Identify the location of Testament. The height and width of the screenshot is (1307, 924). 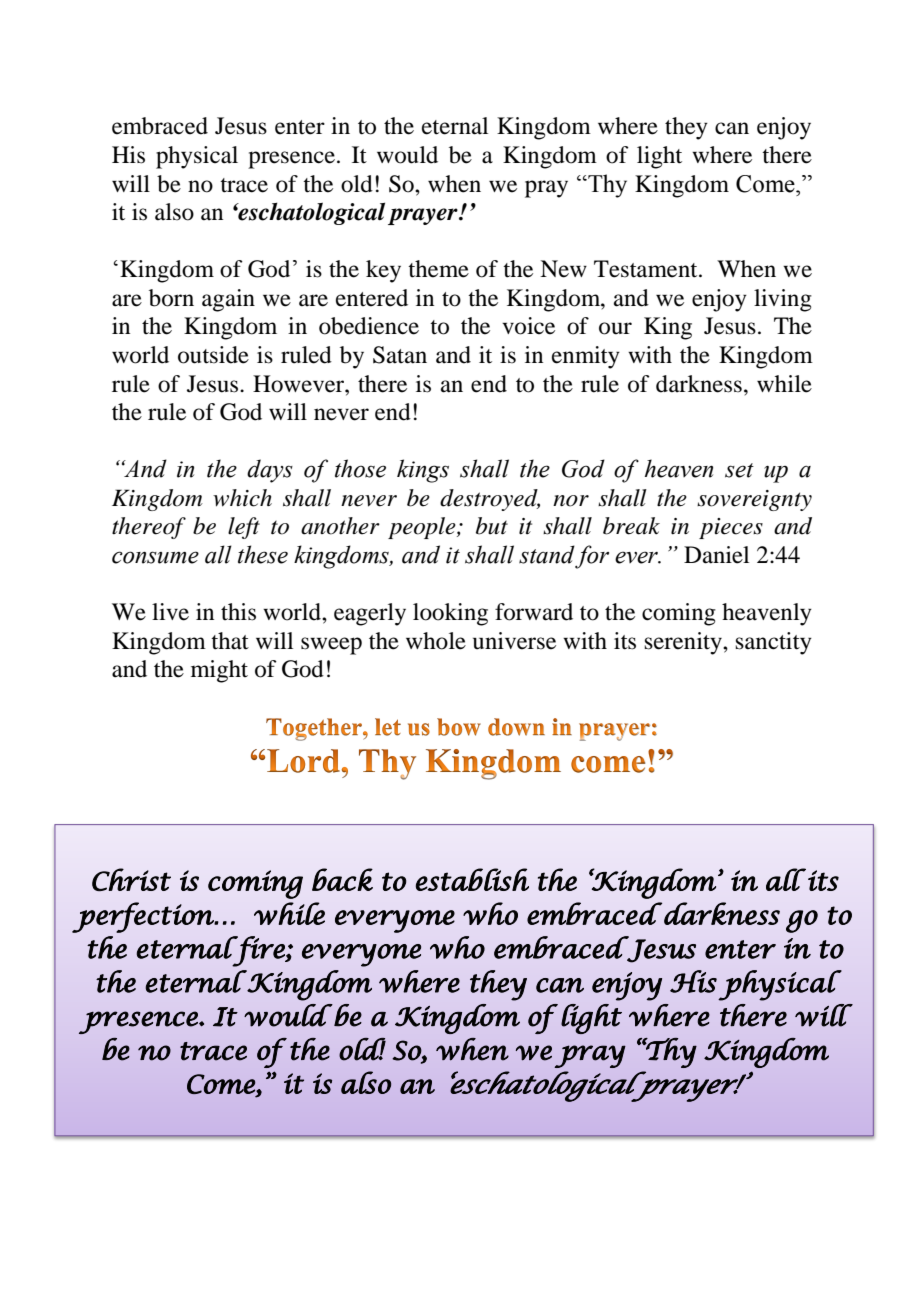
(647, 269).
